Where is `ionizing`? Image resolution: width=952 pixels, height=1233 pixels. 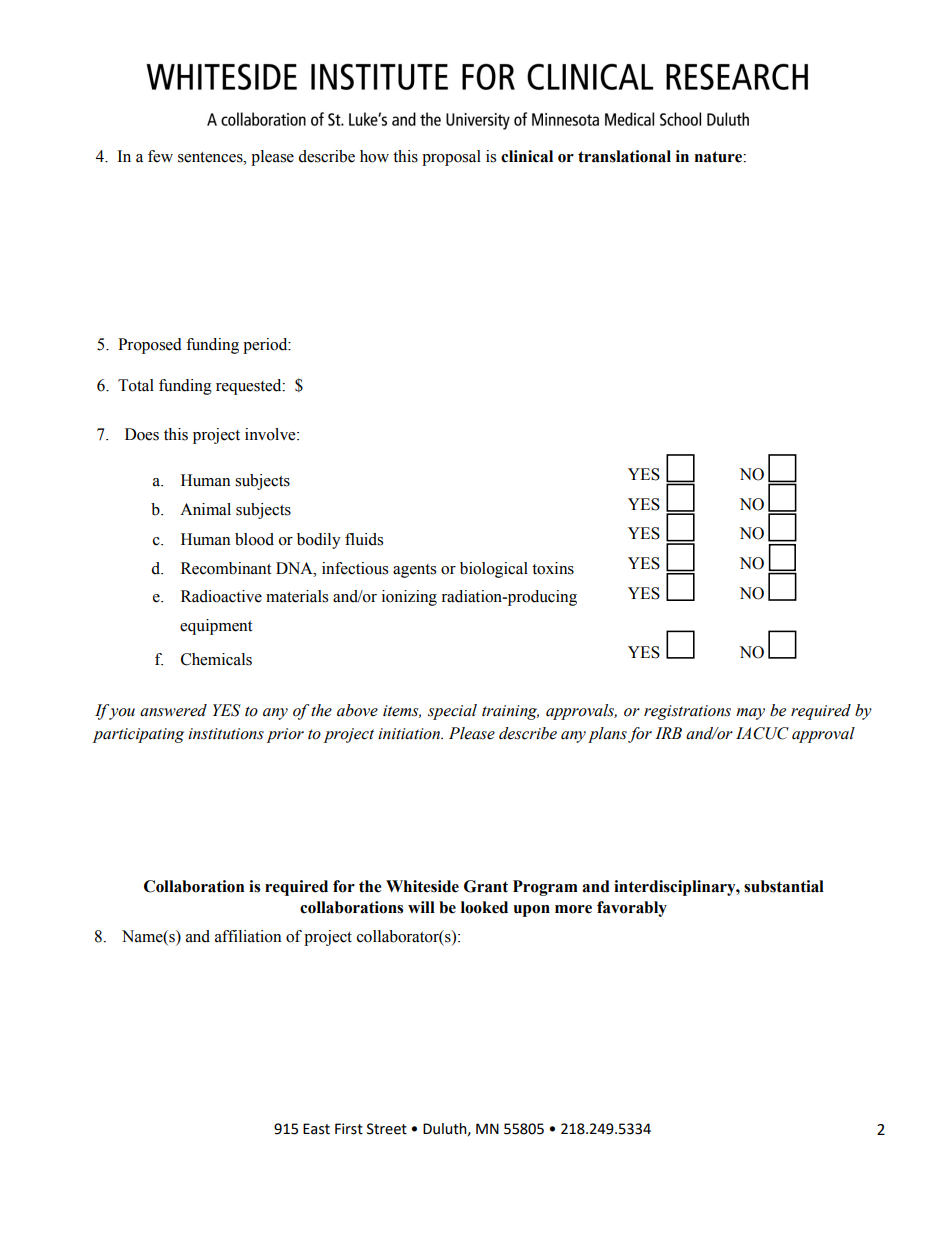 ionizing is located at coordinates (409, 598).
